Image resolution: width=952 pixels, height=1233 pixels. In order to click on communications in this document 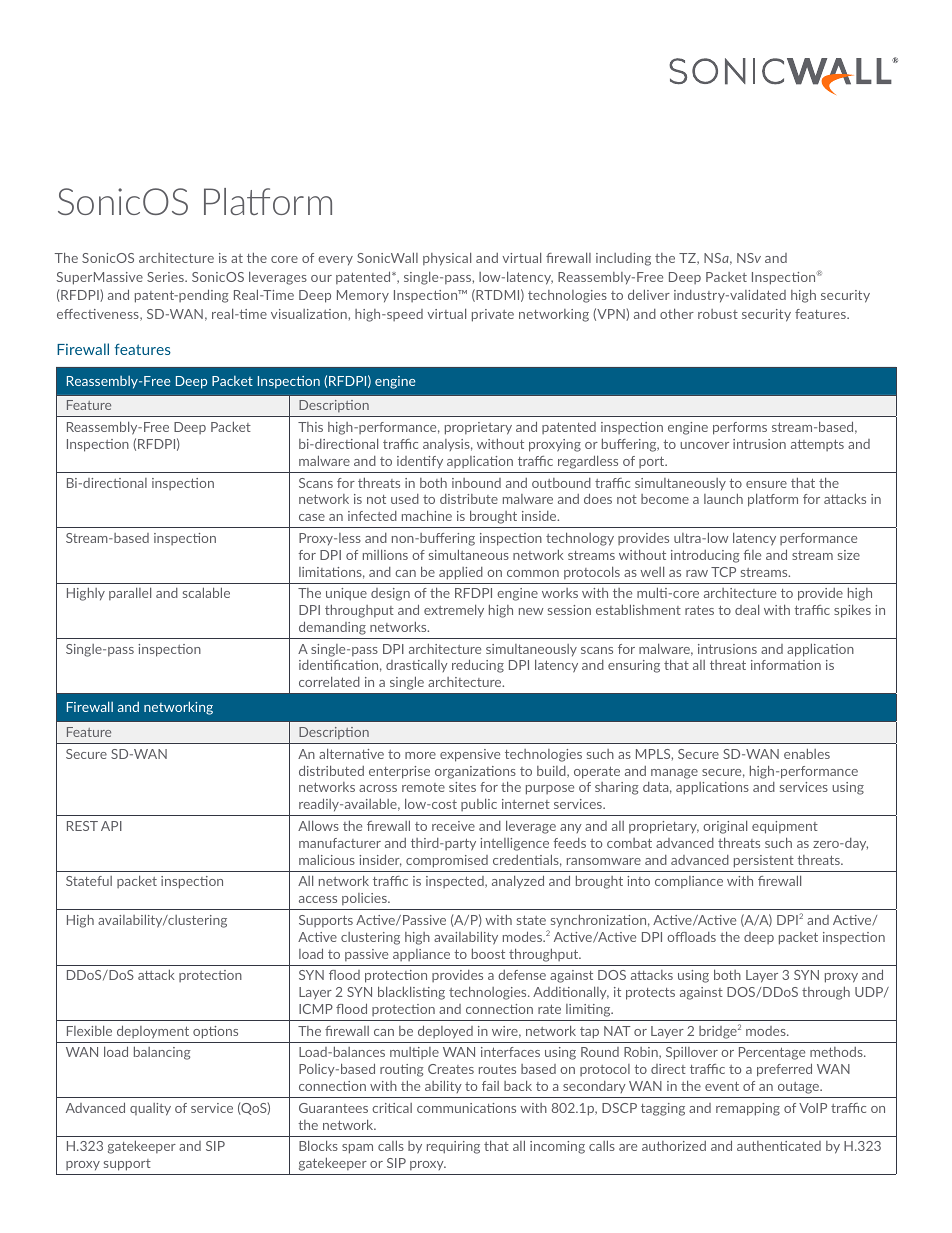, I will do `click(466, 1108)`.
